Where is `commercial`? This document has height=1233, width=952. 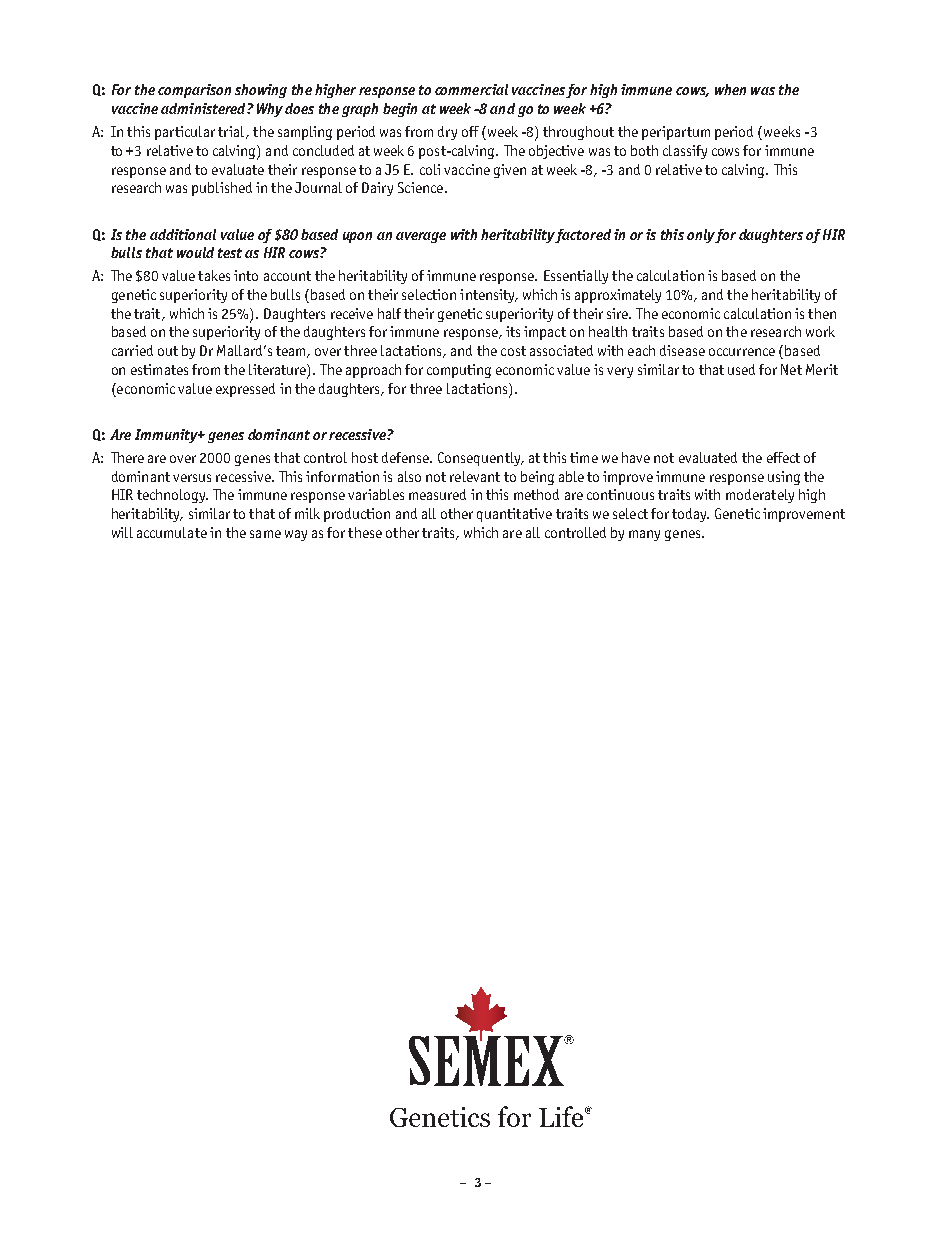
commercial is located at coordinates (471, 89).
